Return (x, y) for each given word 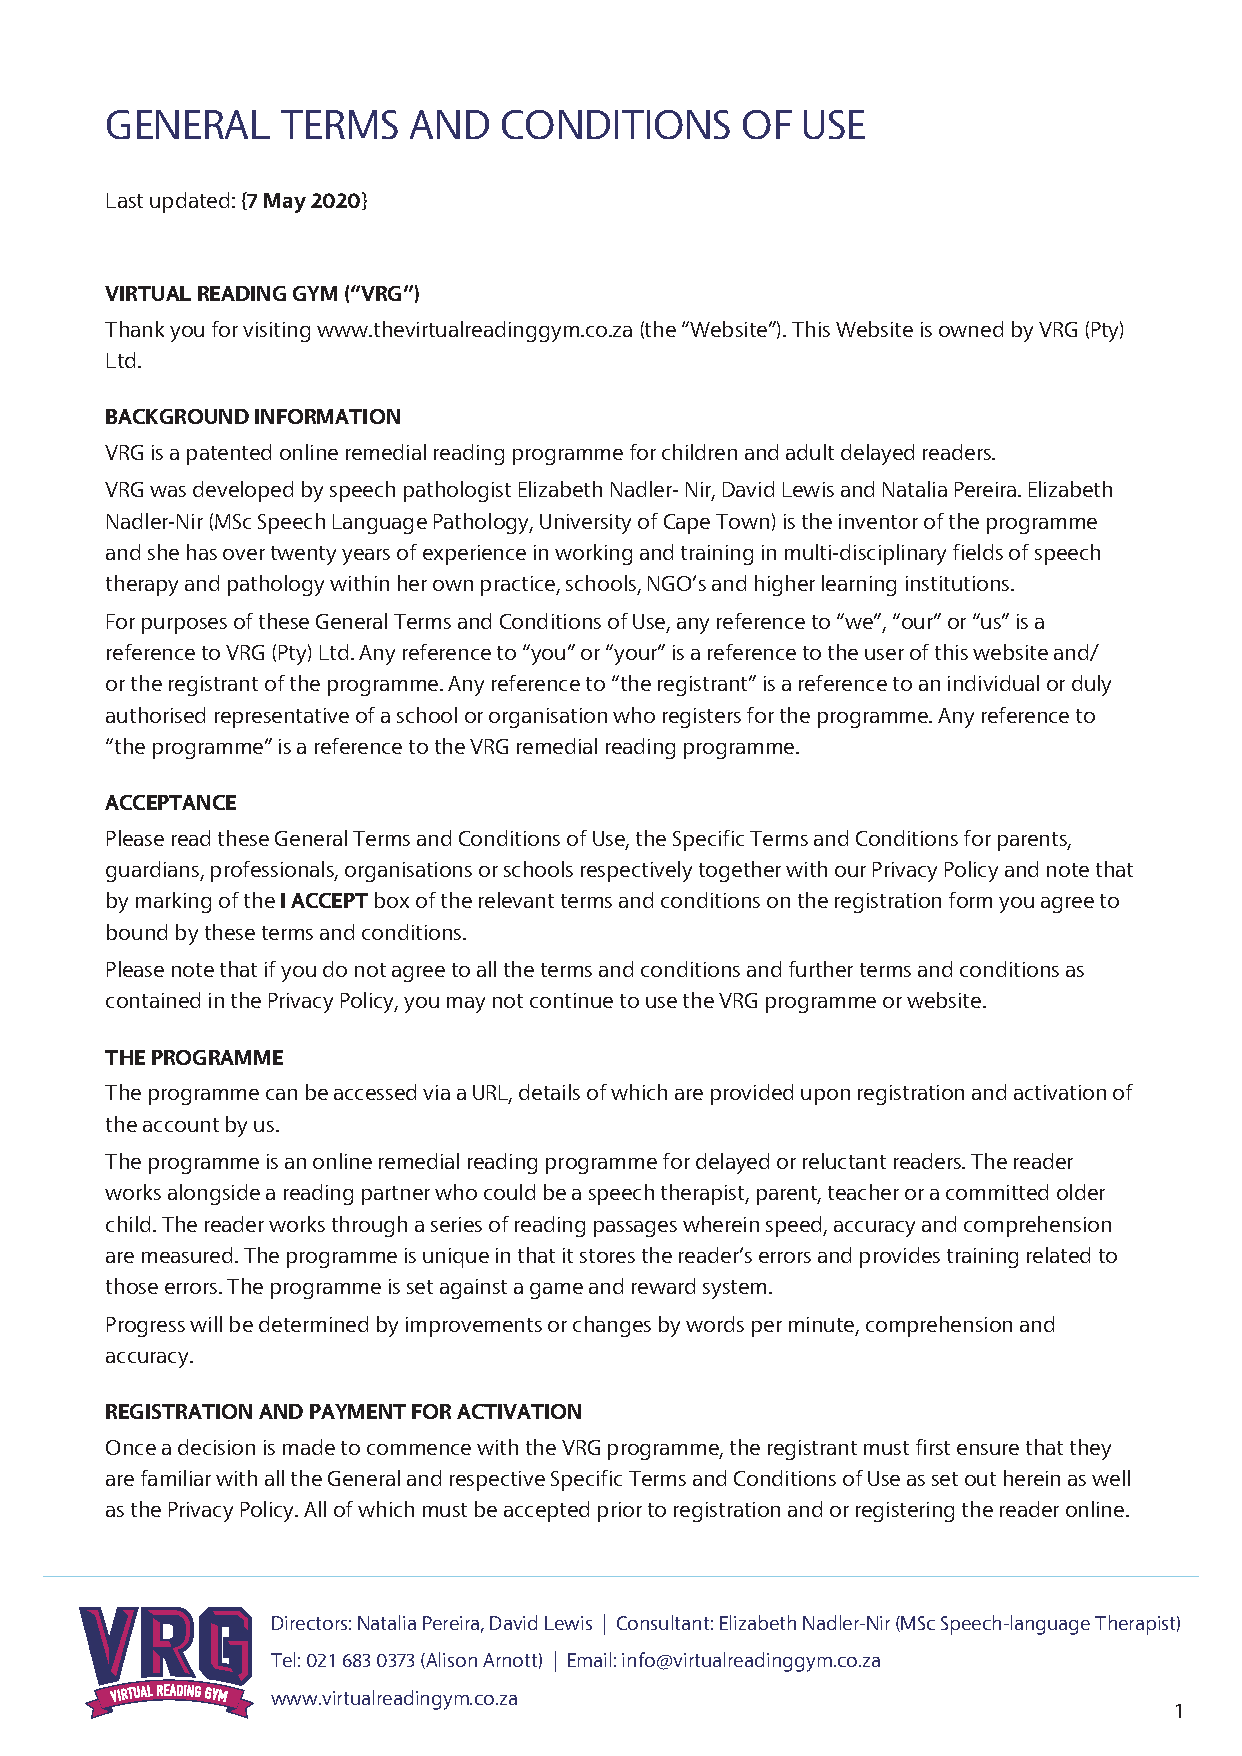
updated (189, 202)
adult (810, 452)
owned (971, 329)
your (637, 656)
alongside (214, 1194)
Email (589, 1659)
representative (282, 718)
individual (993, 683)
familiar (176, 1478)
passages (635, 1229)
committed (997, 1192)
